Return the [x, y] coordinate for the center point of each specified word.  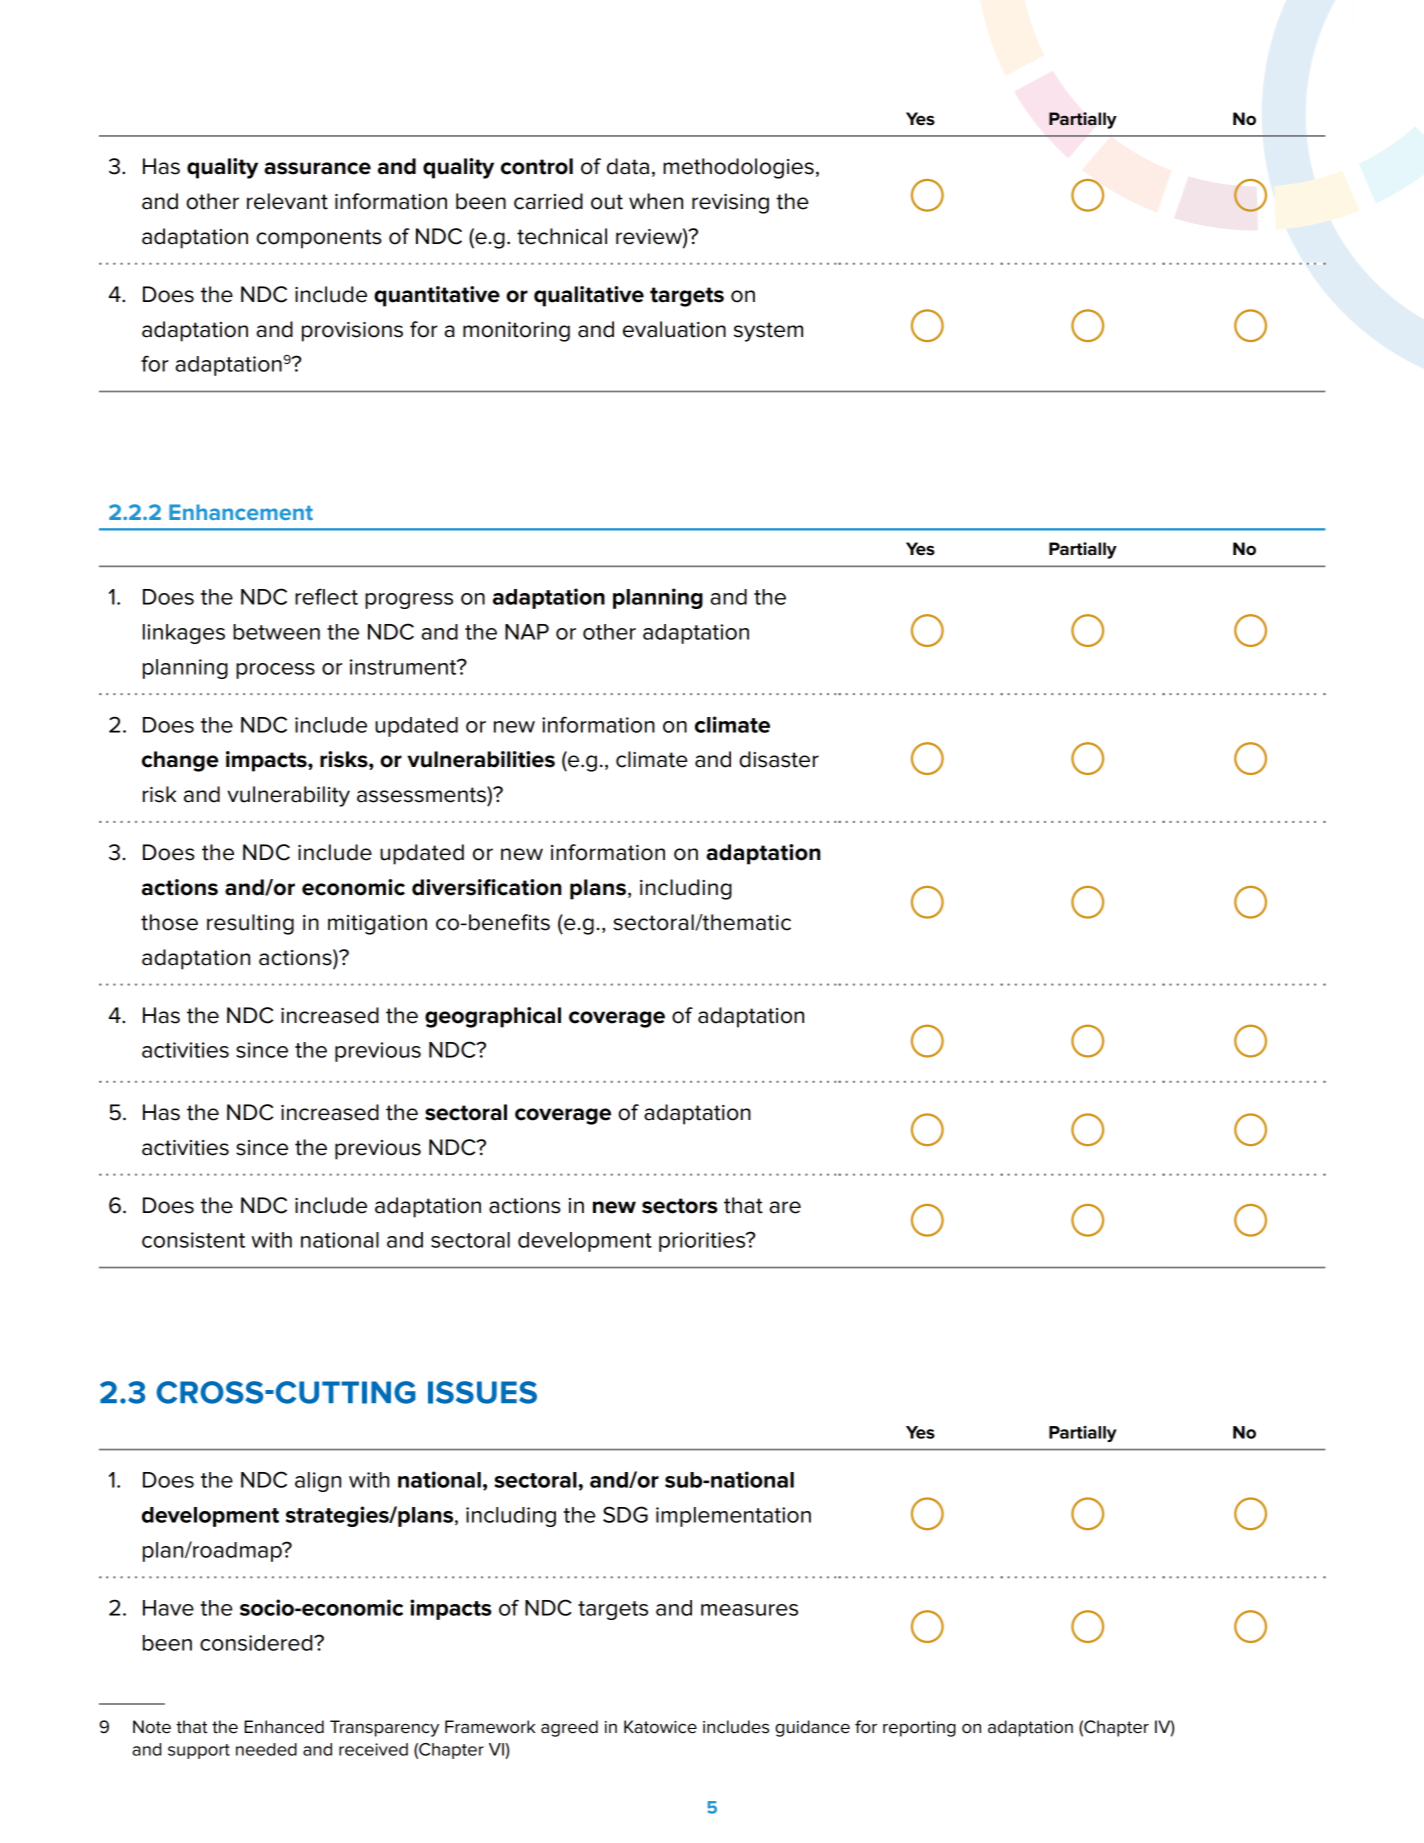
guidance [812, 1728]
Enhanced [284, 1727]
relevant [287, 201]
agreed [569, 1728]
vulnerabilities [481, 759]
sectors [680, 1206]
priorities [703, 1242]
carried [548, 201]
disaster [779, 759]
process [275, 671]
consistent [193, 1240]
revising [730, 204]
